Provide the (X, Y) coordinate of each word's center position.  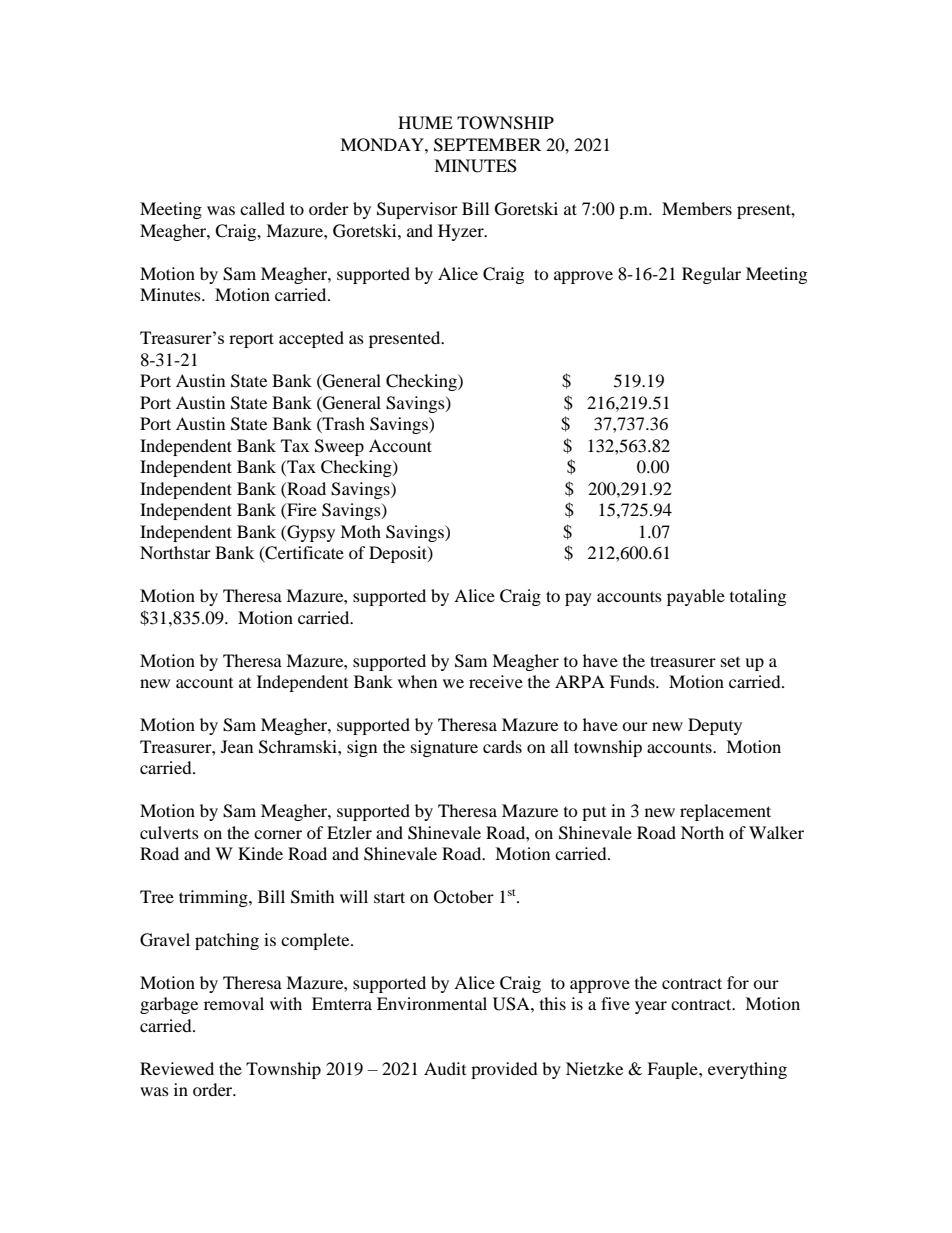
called (262, 208)
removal (234, 1003)
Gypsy (310, 533)
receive (496, 681)
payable (696, 597)
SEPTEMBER (487, 145)
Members (697, 208)
